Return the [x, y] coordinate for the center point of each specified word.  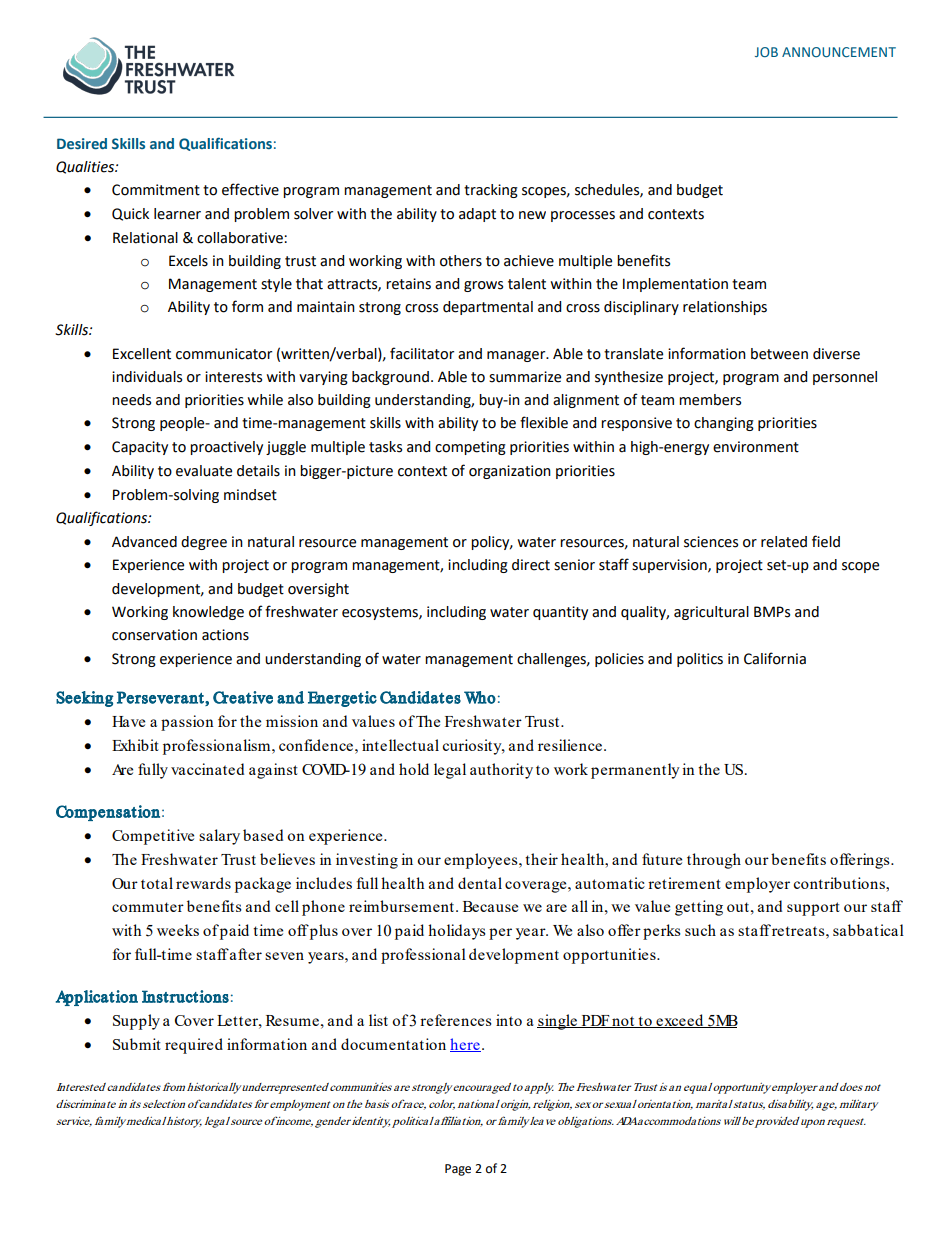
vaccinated [207, 769]
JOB [766, 52]
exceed [680, 1021]
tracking [491, 191]
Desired [82, 143]
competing [470, 448]
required [194, 1046]
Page [458, 1170]
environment [756, 447]
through [714, 861]
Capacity [140, 448]
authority [501, 771]
